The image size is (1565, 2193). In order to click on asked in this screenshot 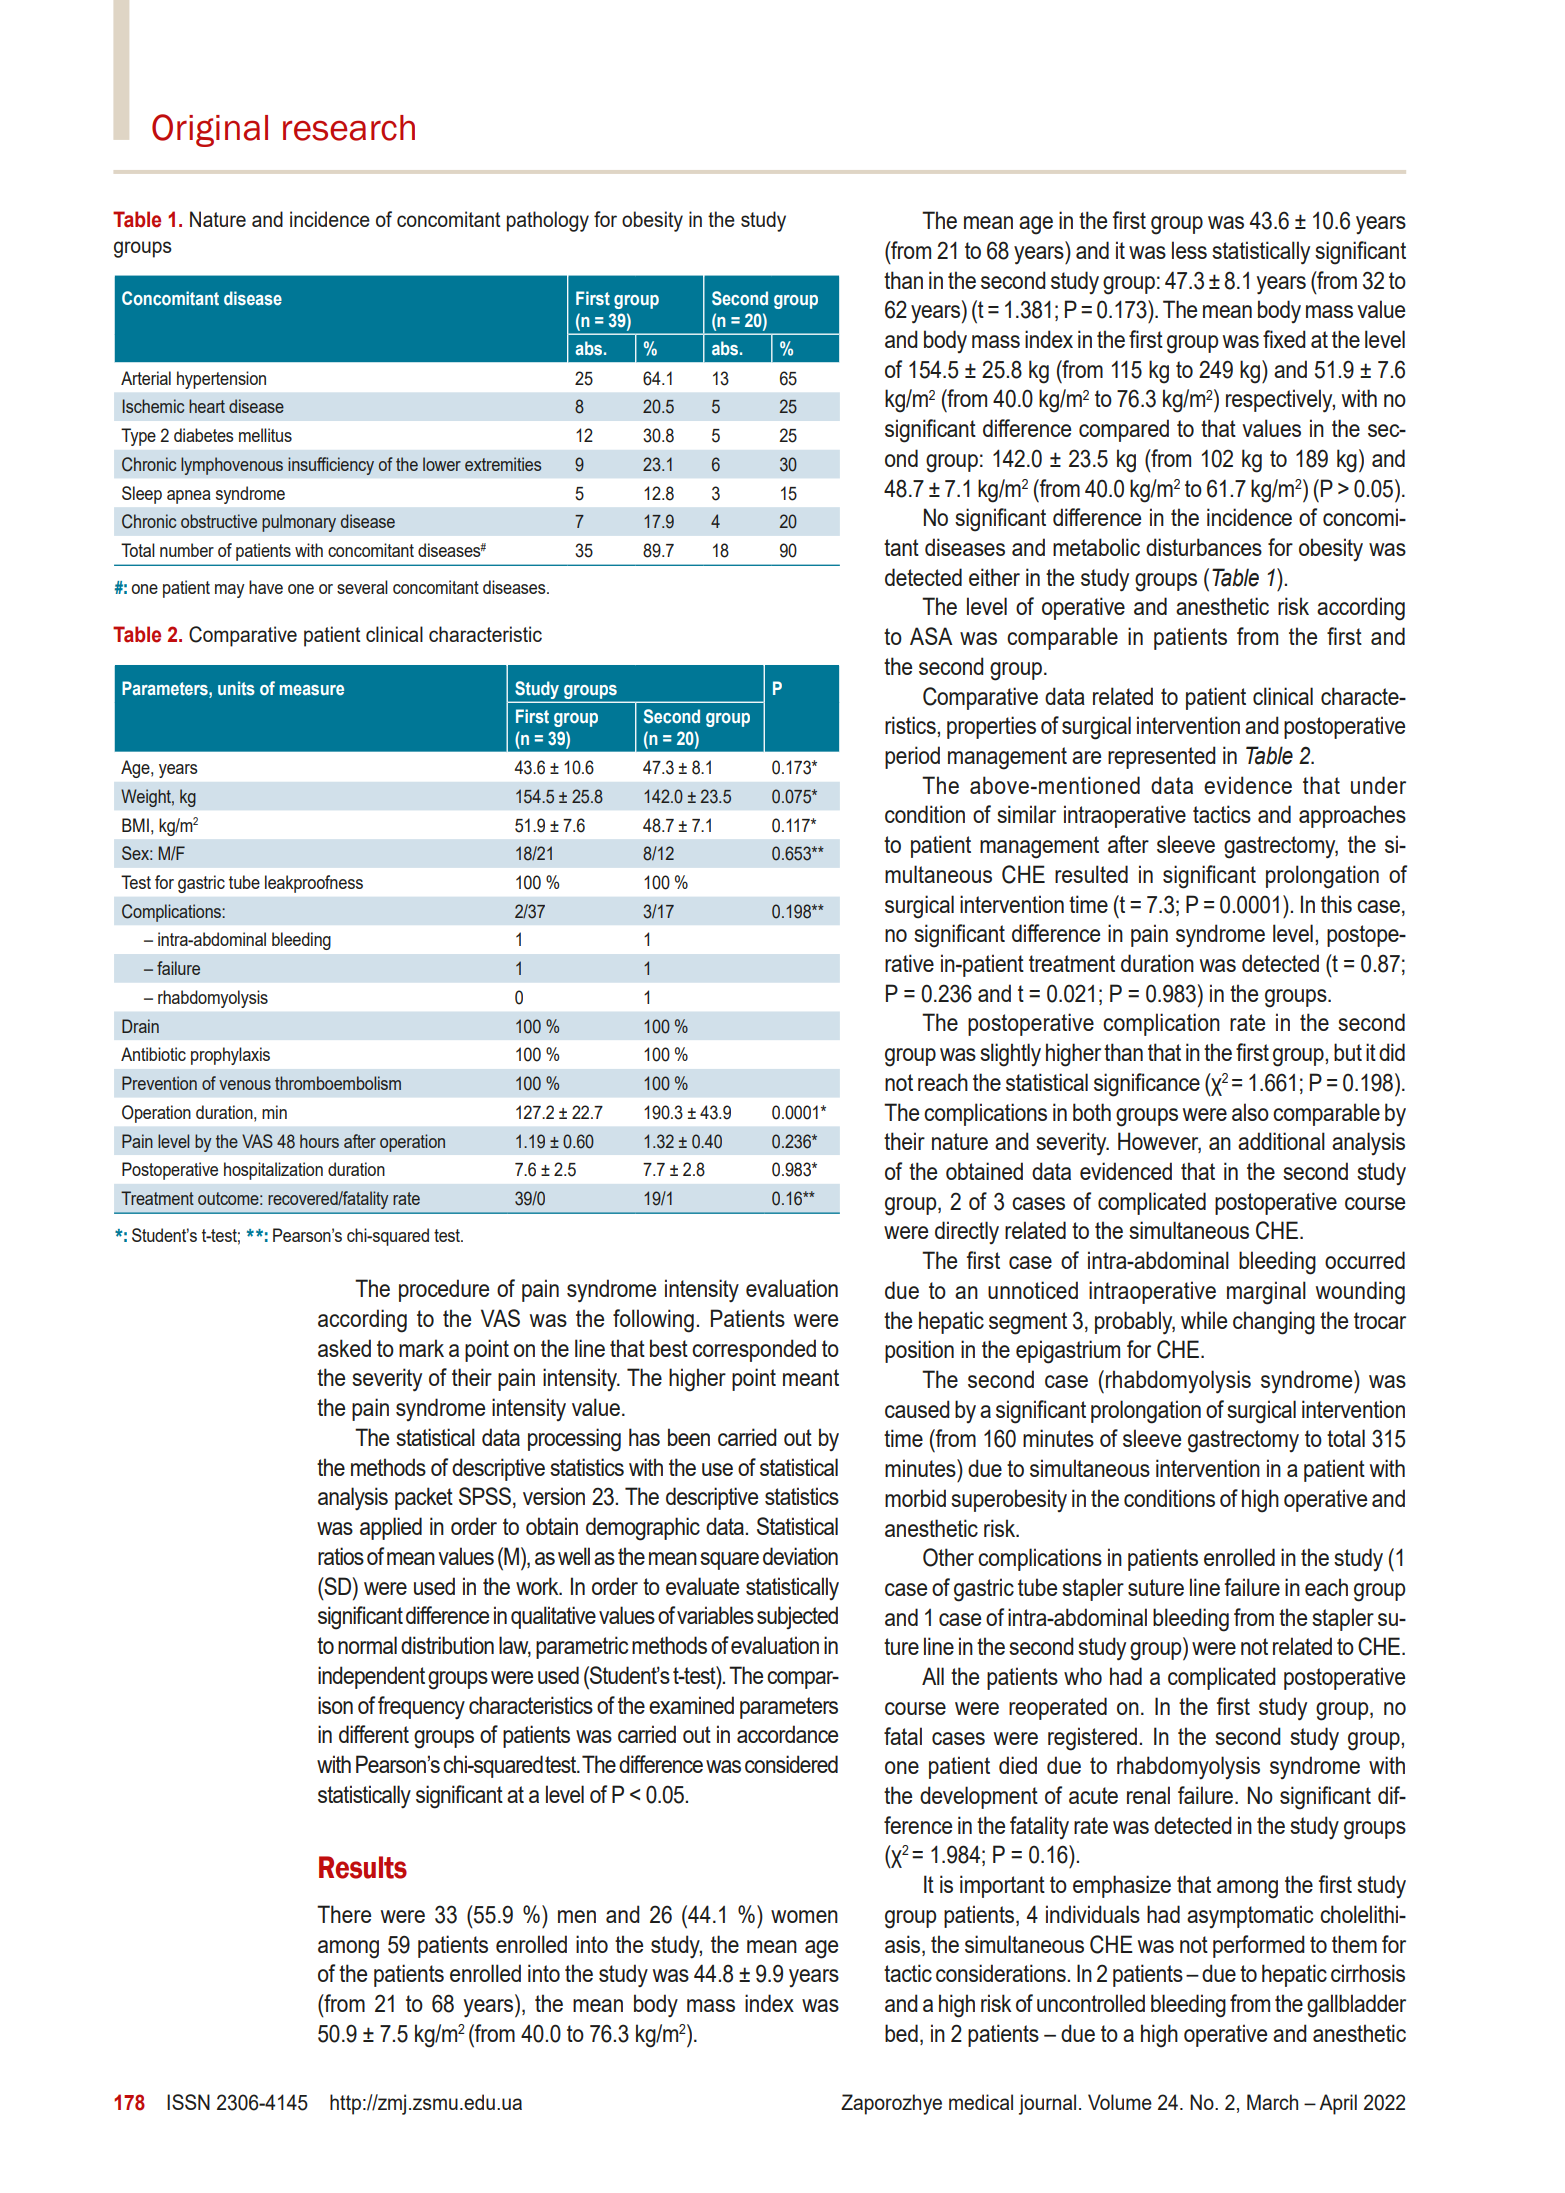, I will do `click(344, 1348)`.
